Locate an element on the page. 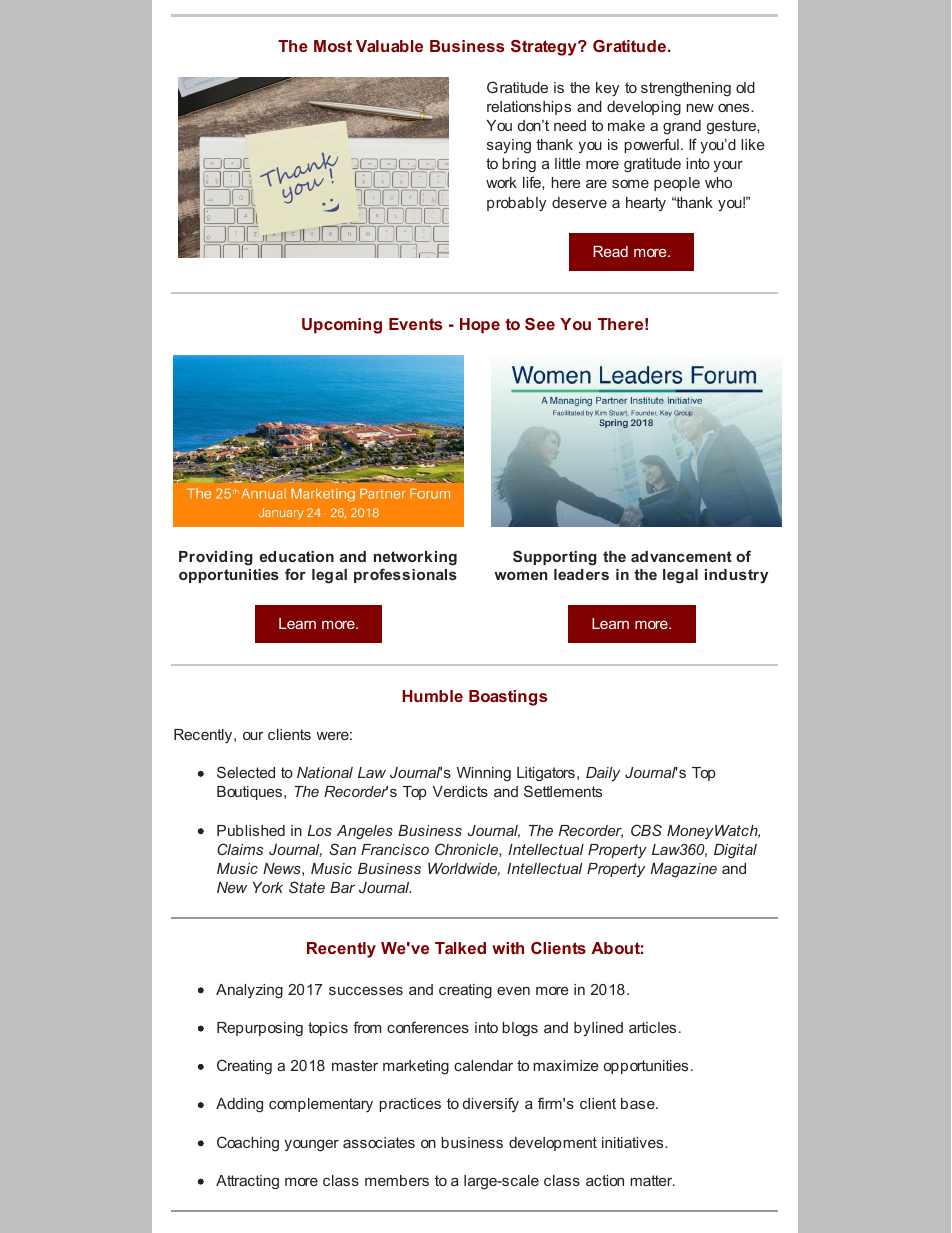 The height and width of the page is (1233, 952). relationships is located at coordinates (529, 108).
